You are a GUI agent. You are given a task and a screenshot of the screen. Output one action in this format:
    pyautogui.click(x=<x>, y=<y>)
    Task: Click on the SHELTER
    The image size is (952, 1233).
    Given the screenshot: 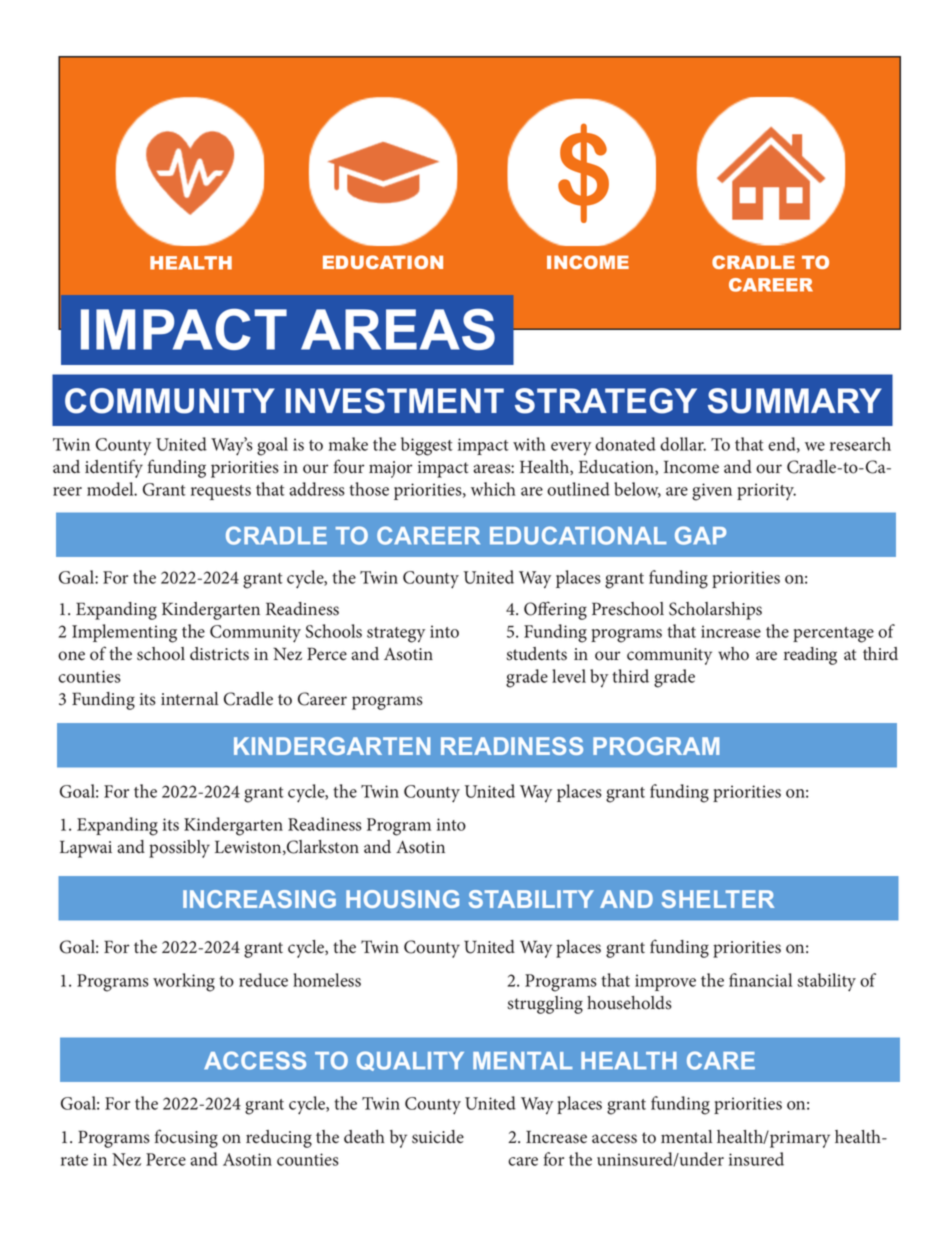 What is the action you would take?
    pyautogui.click(x=718, y=899)
